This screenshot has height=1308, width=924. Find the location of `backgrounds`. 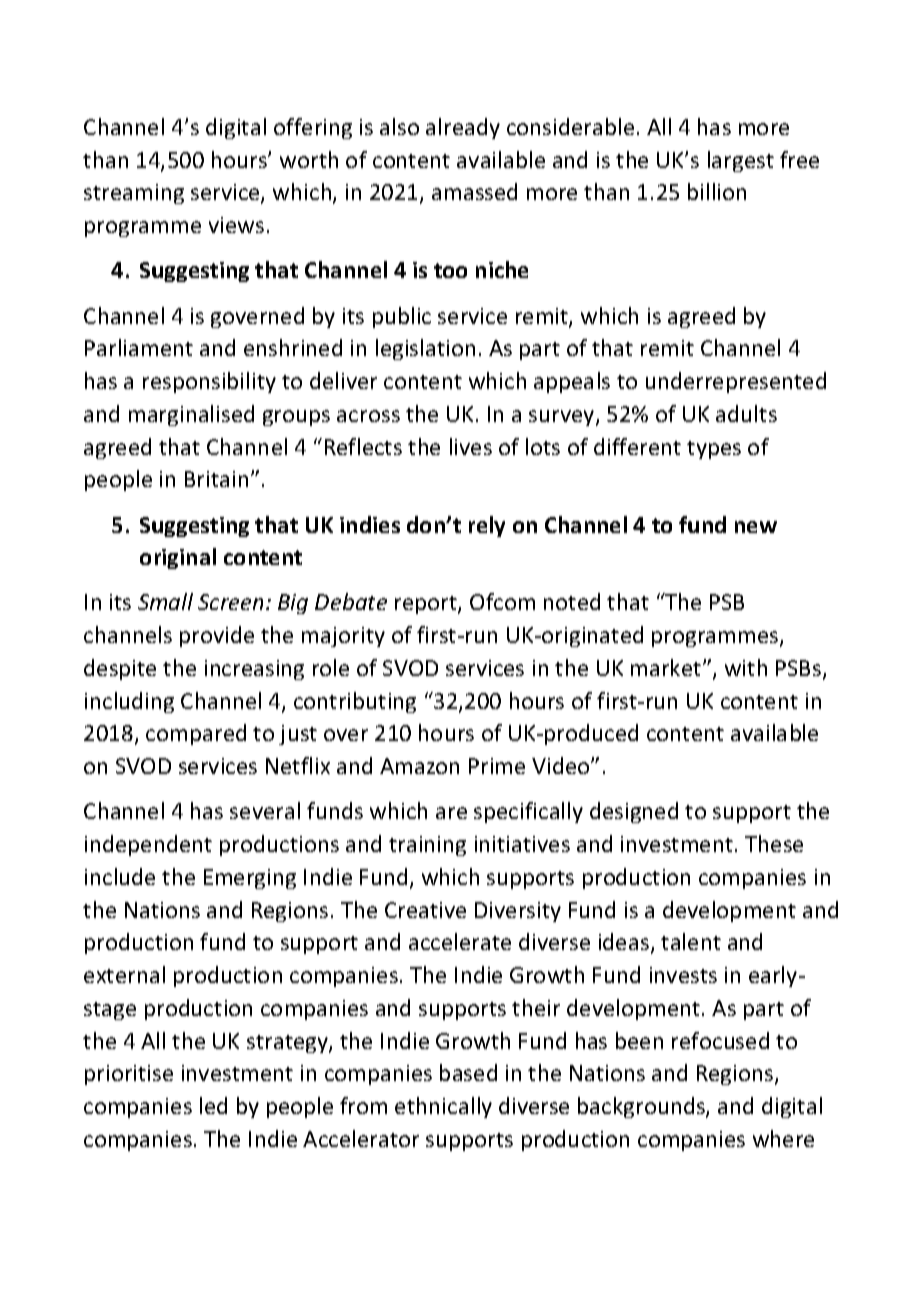

backgrounds is located at coordinates (642, 1107).
